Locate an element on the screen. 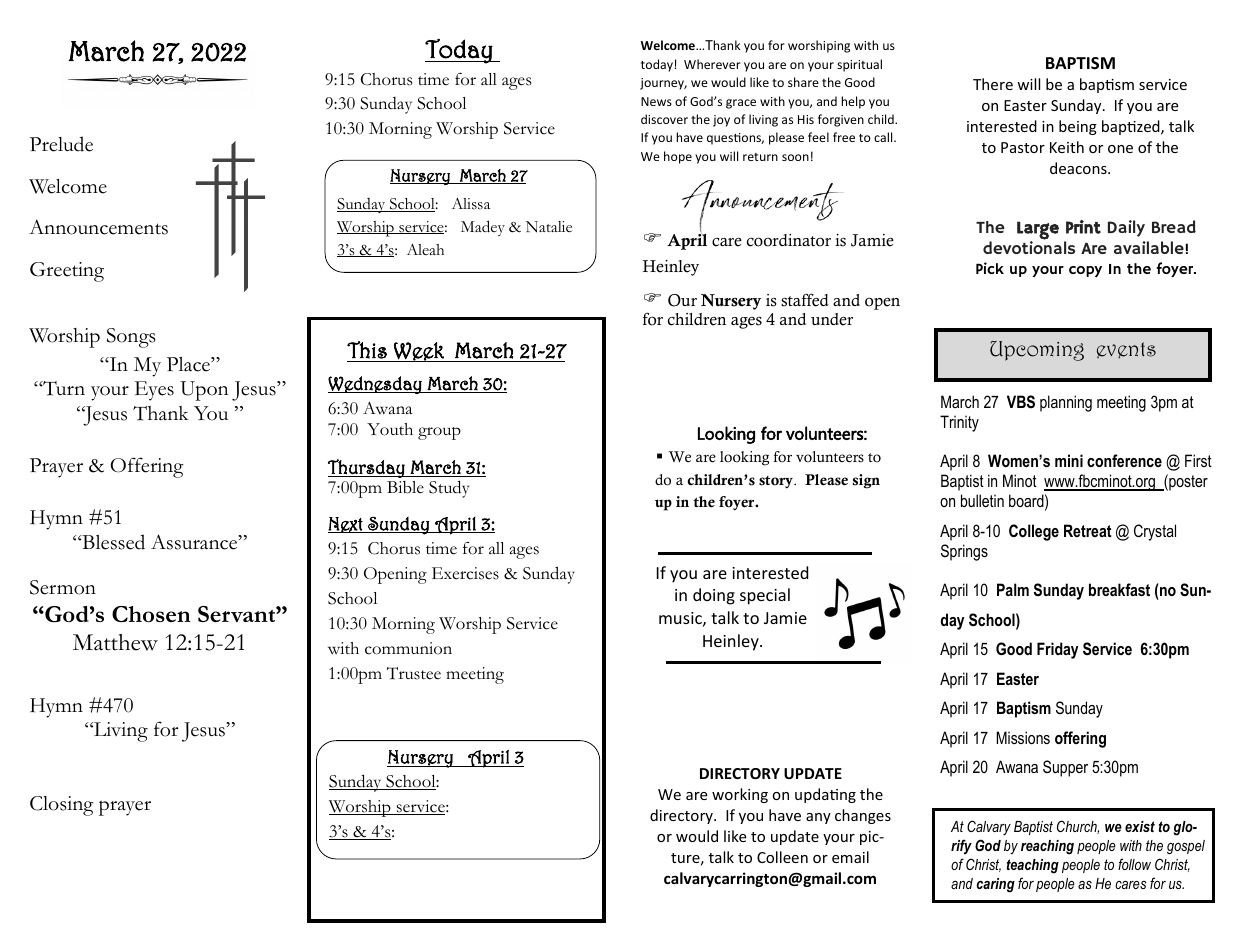  Prelude is located at coordinates (61, 144).
